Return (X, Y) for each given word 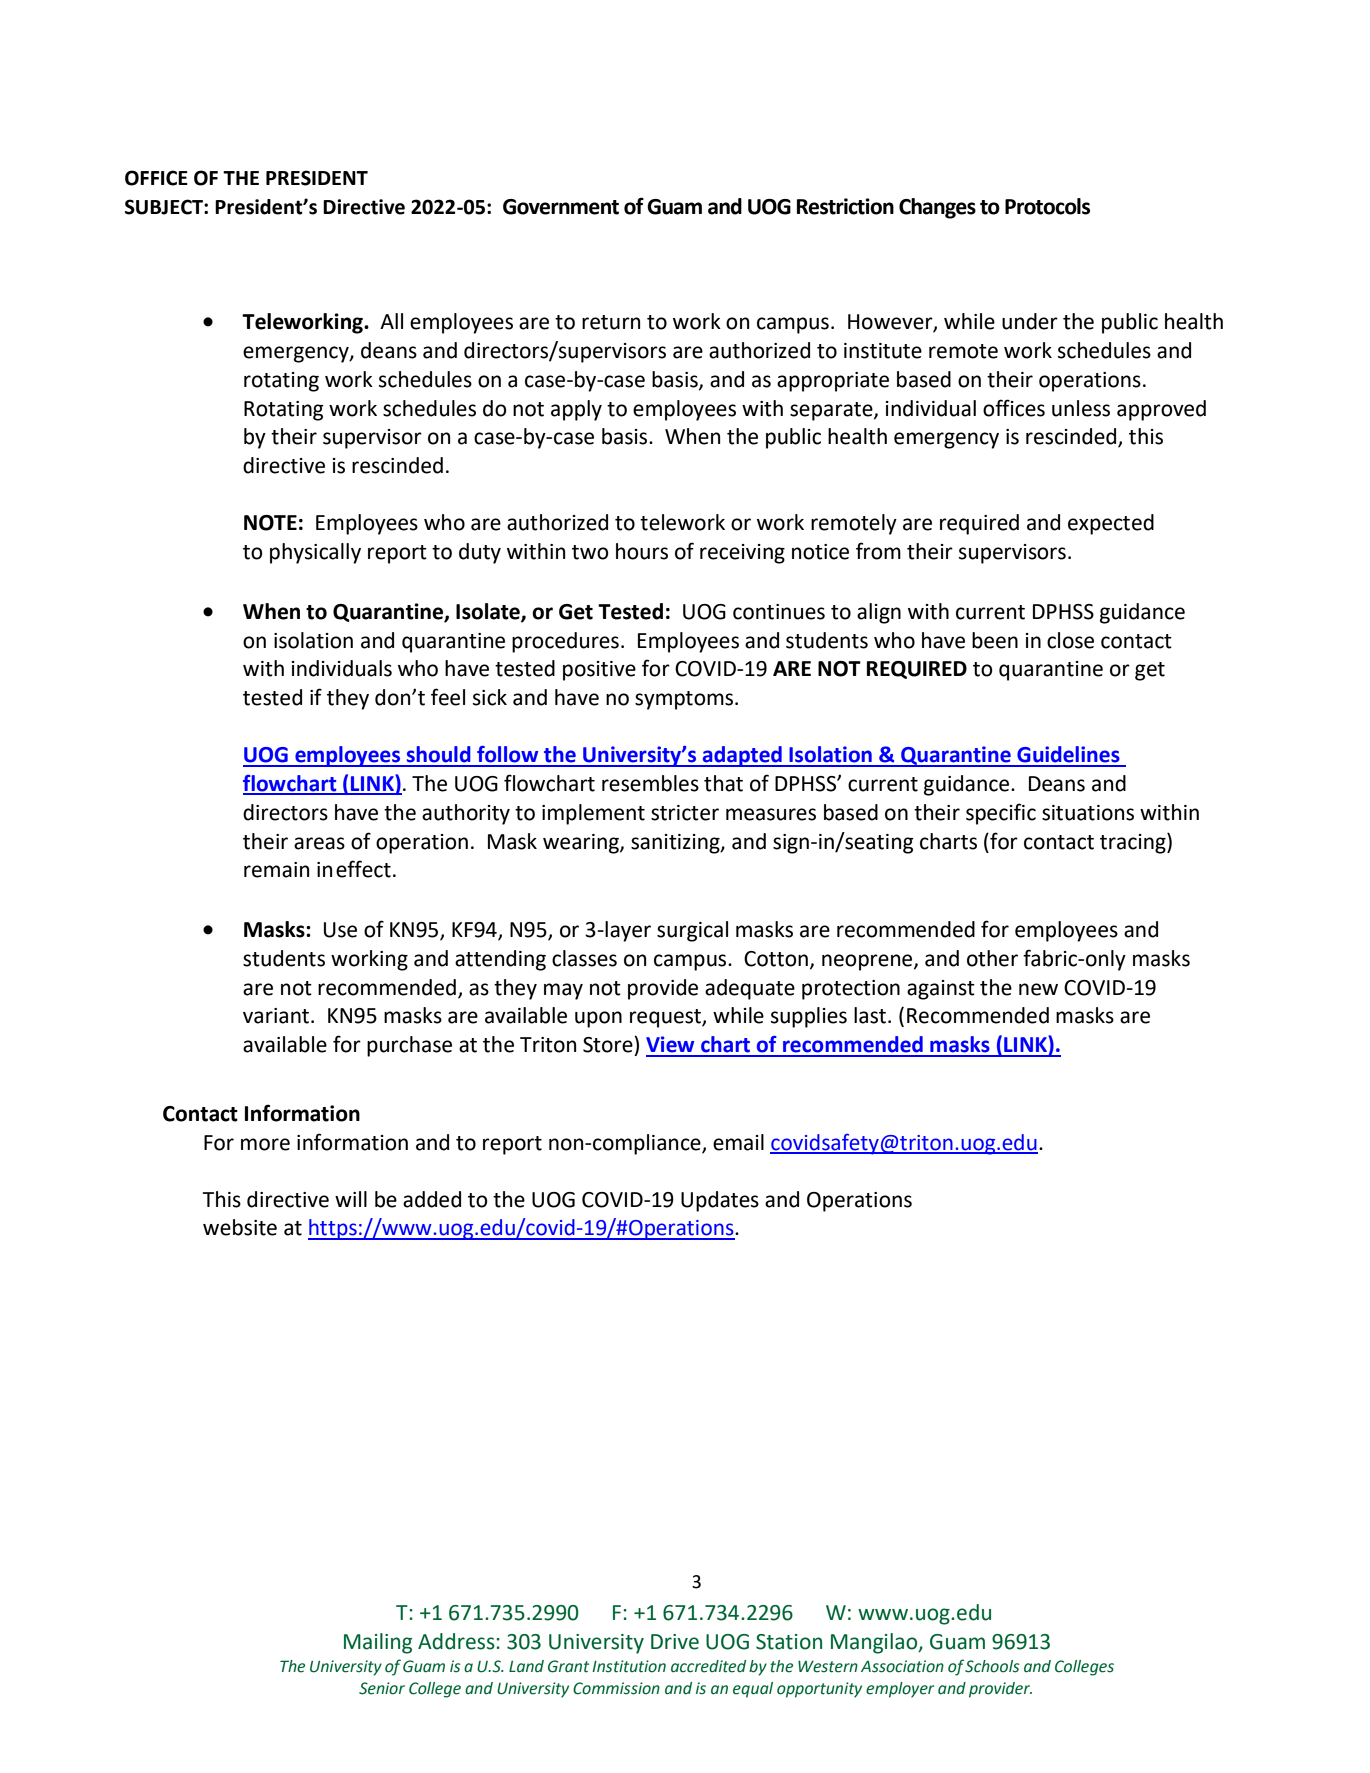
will (351, 1199)
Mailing (378, 1643)
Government (561, 207)
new (1038, 989)
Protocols (1047, 206)
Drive (675, 1642)
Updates (720, 1201)
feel (448, 697)
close (1070, 640)
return (611, 322)
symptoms (685, 700)
